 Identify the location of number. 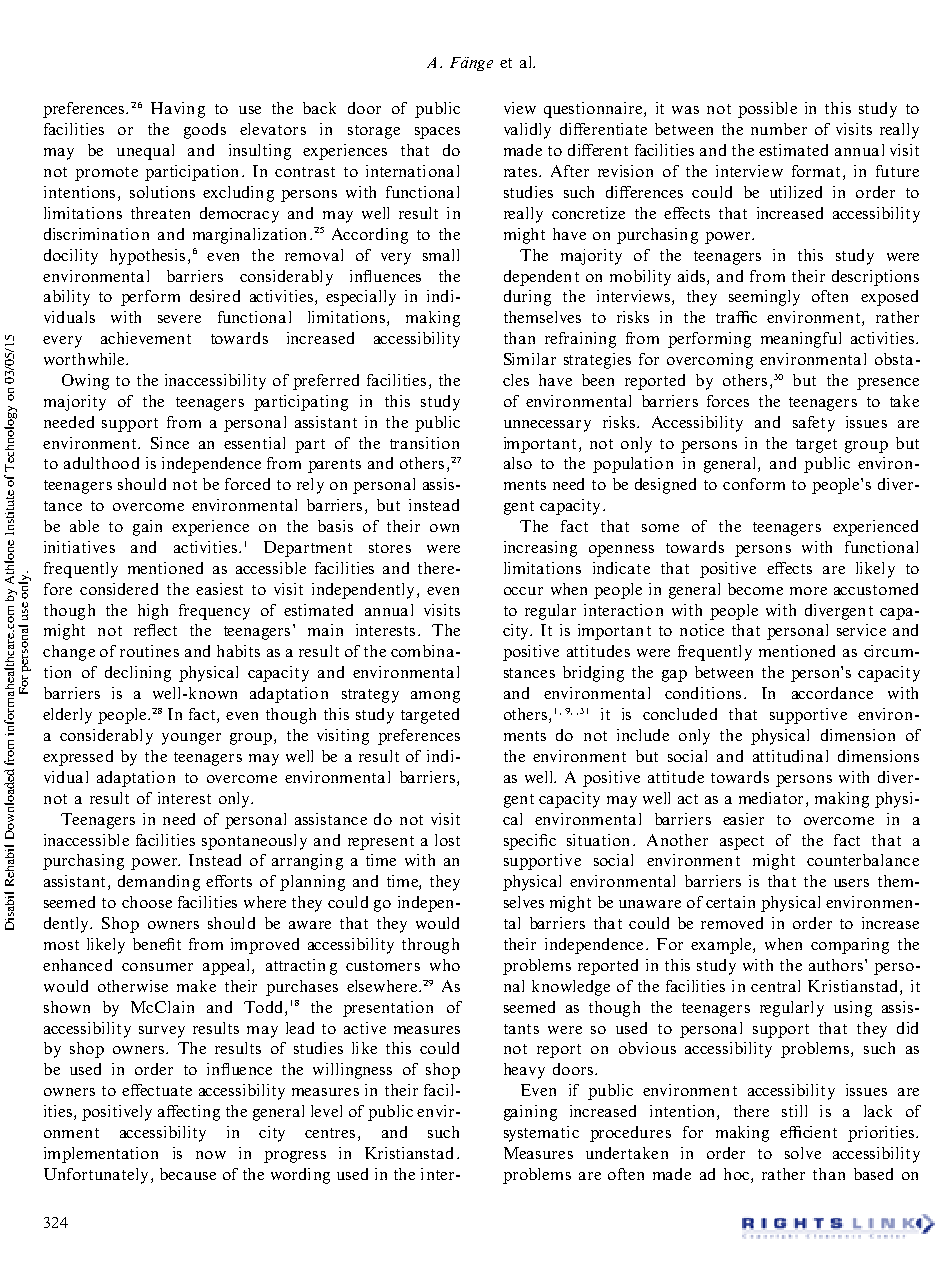
(779, 129).
